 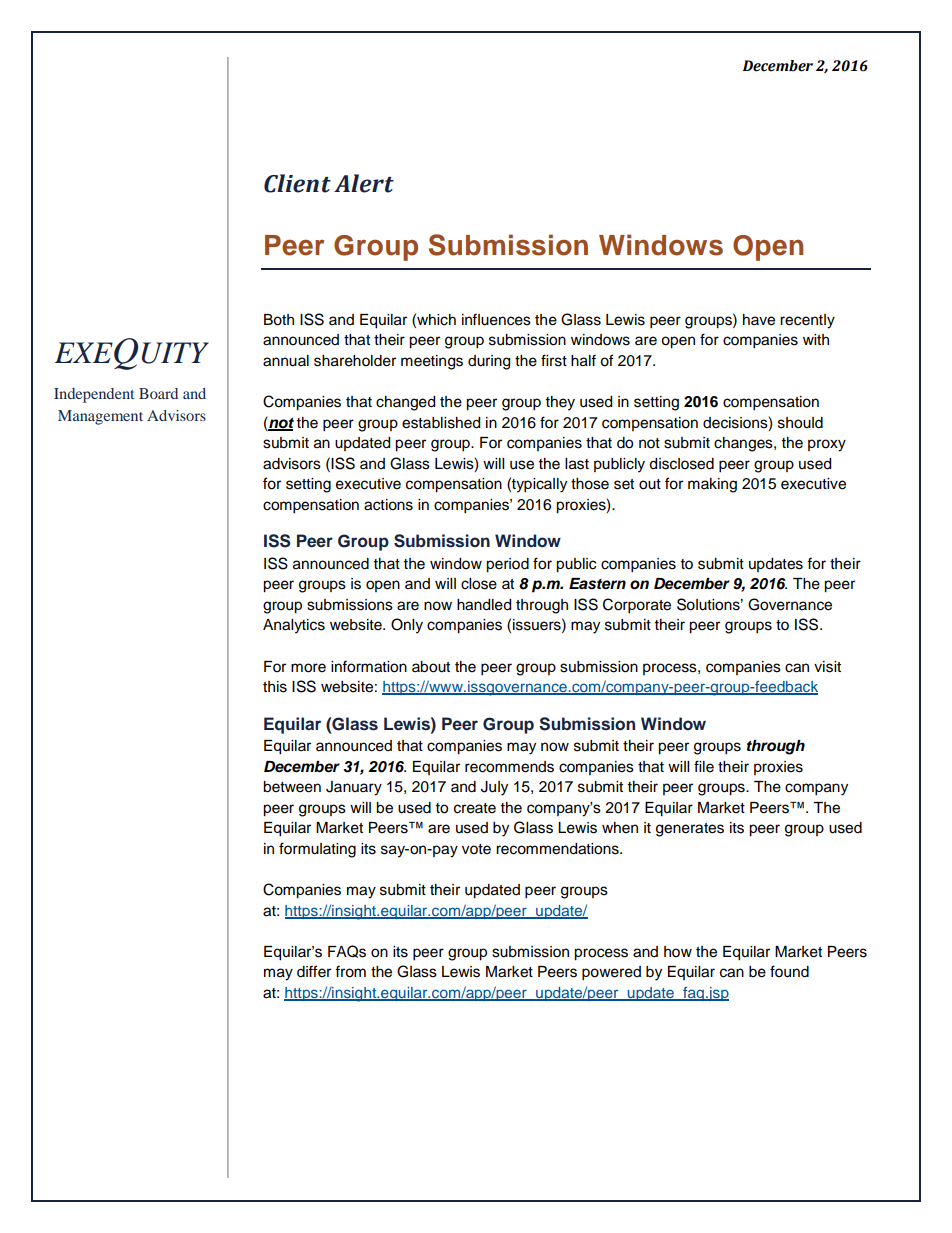 I want to click on file, so click(x=704, y=766).
